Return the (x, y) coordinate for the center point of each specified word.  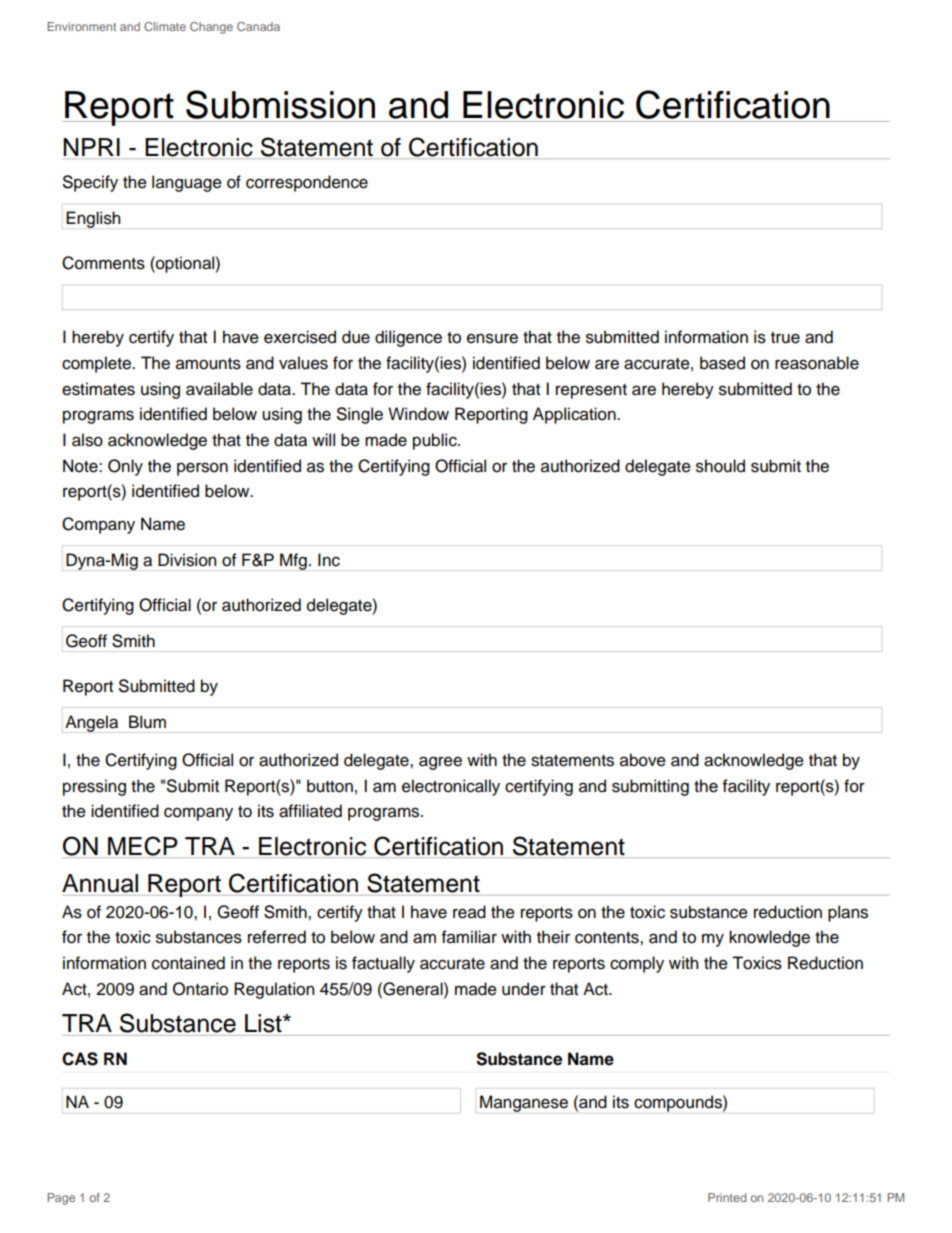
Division (187, 560)
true (785, 338)
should (720, 466)
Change (211, 28)
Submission (280, 104)
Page (61, 1199)
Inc (329, 560)
